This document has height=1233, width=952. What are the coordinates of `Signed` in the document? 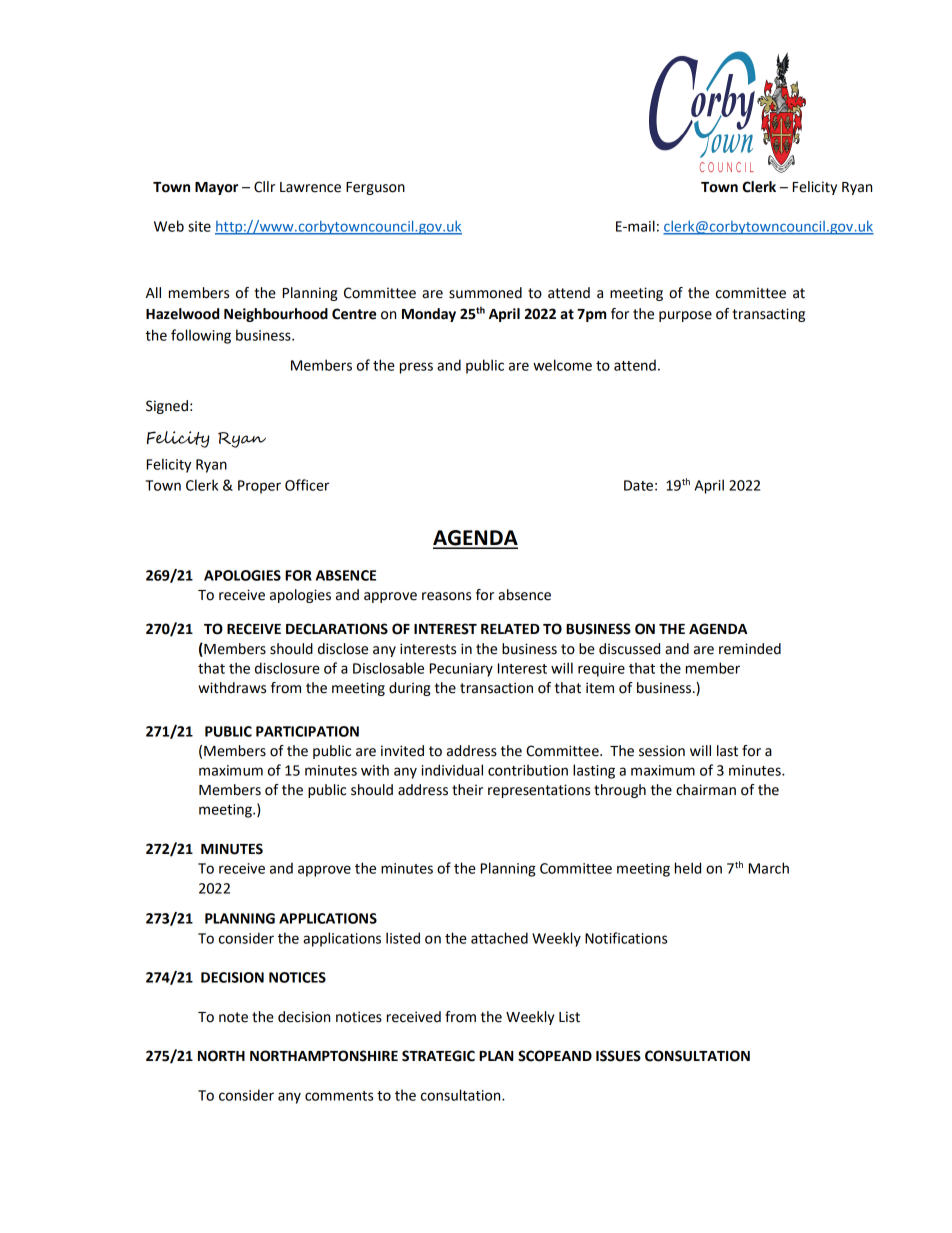 It's located at (167, 407).
